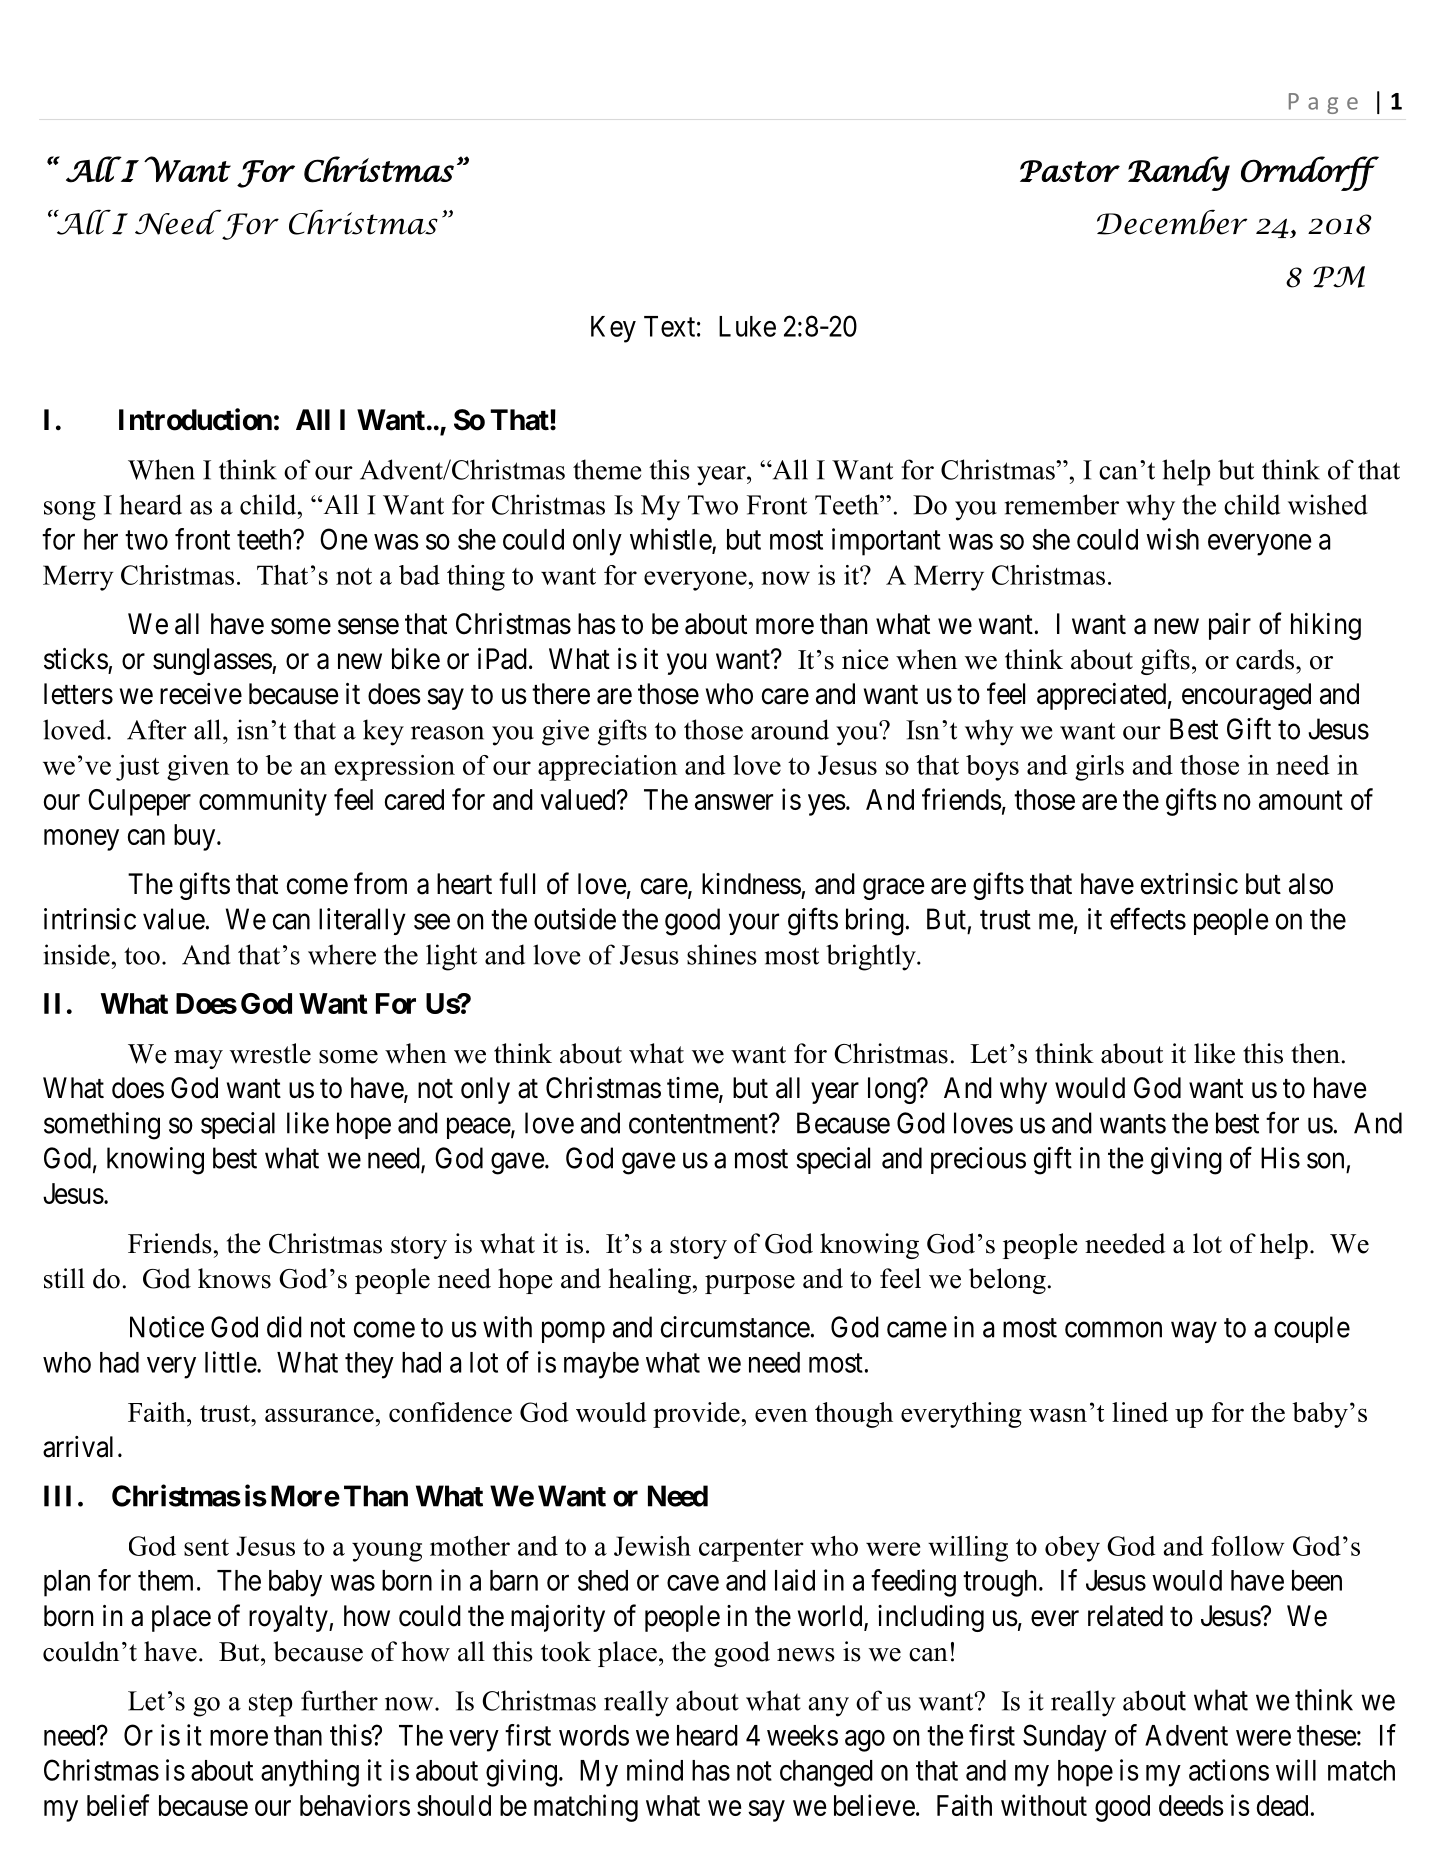 This document has height=1869, width=1445. I want to click on After, so click(157, 729).
